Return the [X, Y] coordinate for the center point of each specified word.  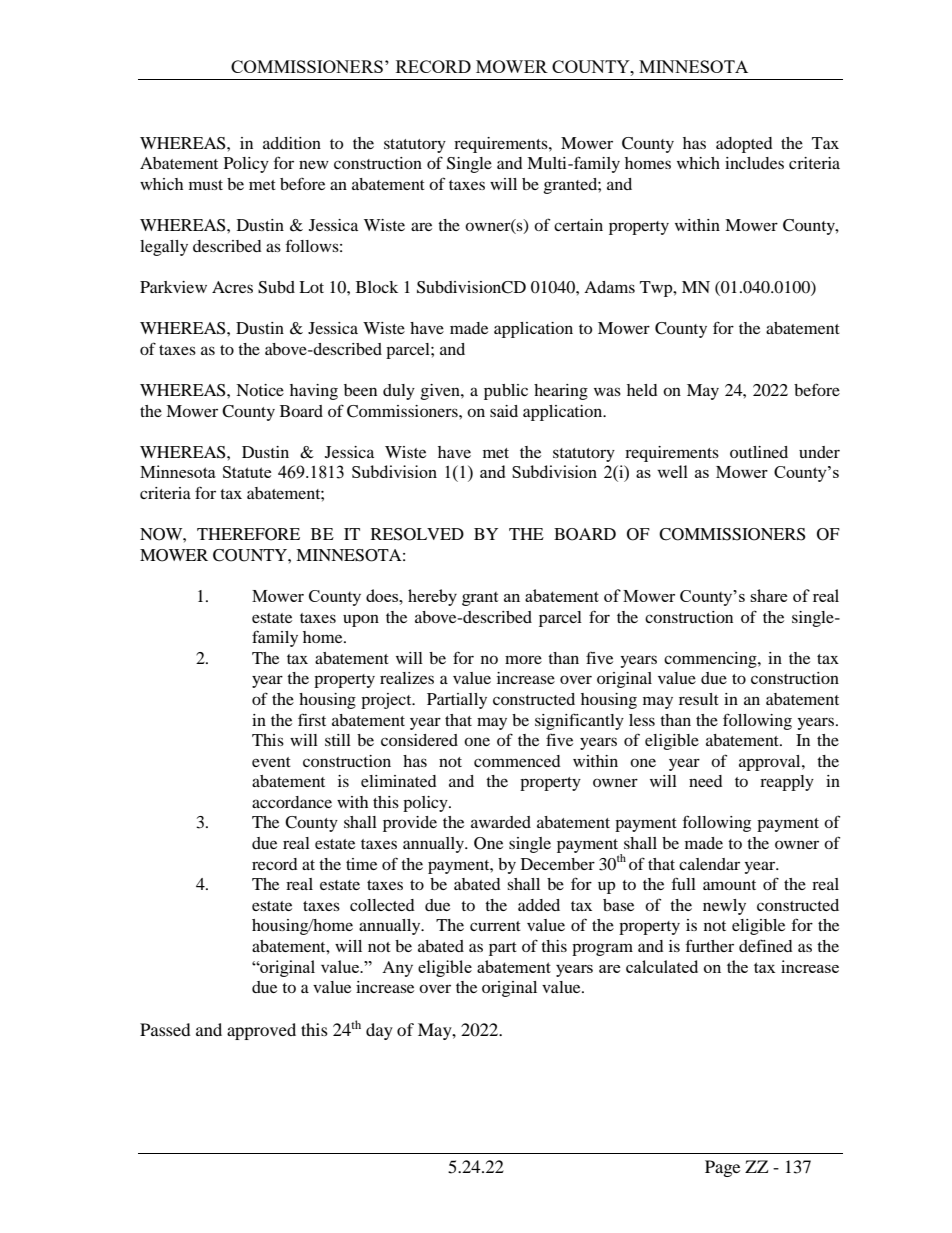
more [523, 659]
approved [261, 1031]
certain [578, 225]
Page [722, 1168]
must [206, 185]
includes [754, 163]
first [312, 719]
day [379, 1031]
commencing [711, 660]
